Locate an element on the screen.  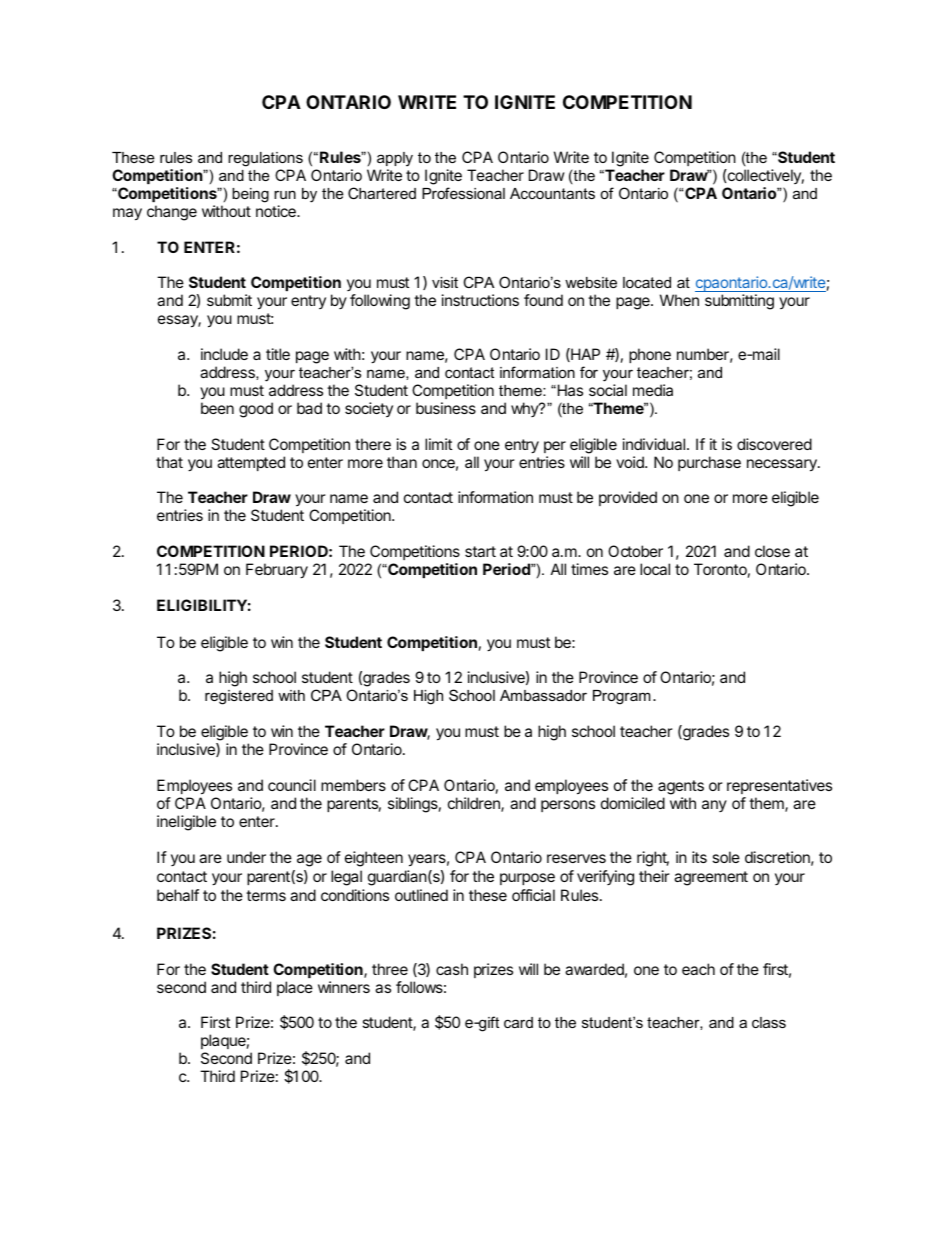
start is located at coordinates (480, 551).
